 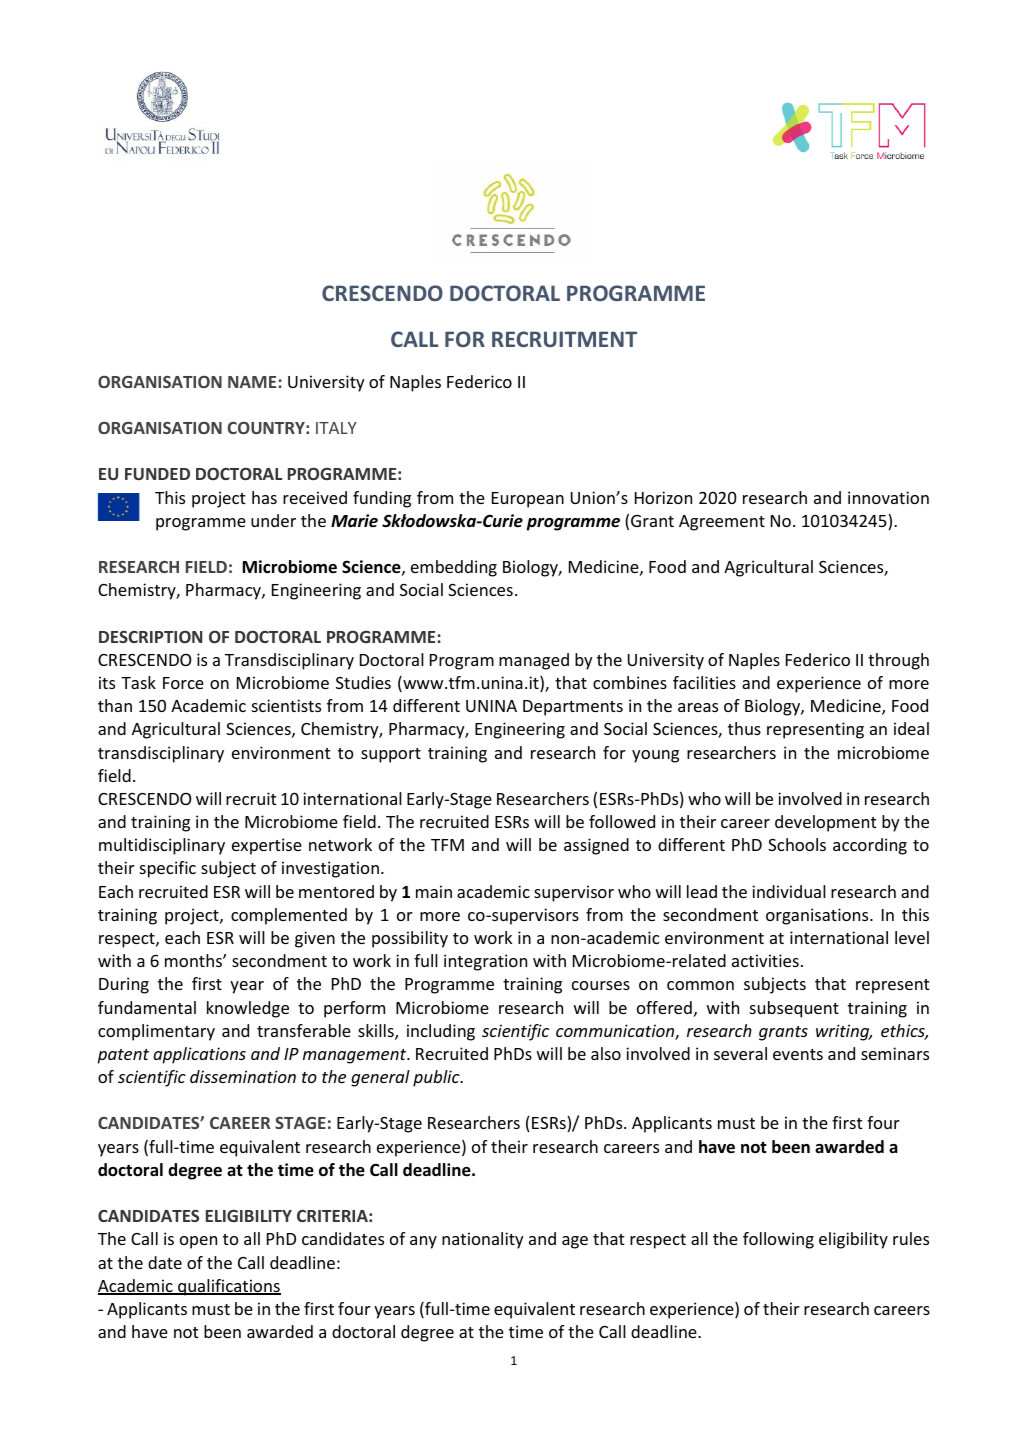 I want to click on months, so click(x=194, y=960).
